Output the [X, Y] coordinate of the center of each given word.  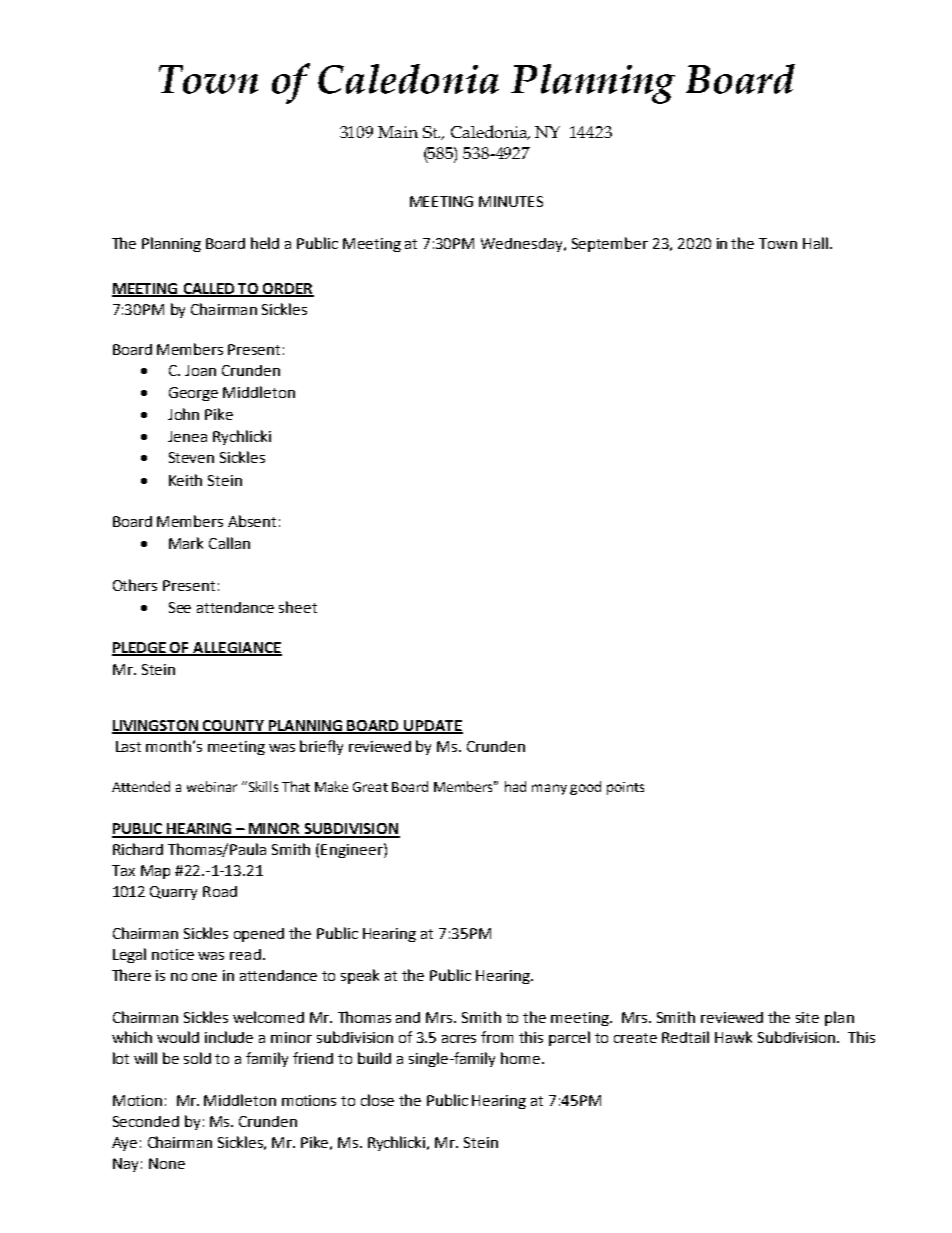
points [625, 788]
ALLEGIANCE [236, 649]
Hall [815, 243]
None [167, 1163]
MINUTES [511, 201]
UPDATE [432, 726]
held [265, 243]
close [377, 1100]
